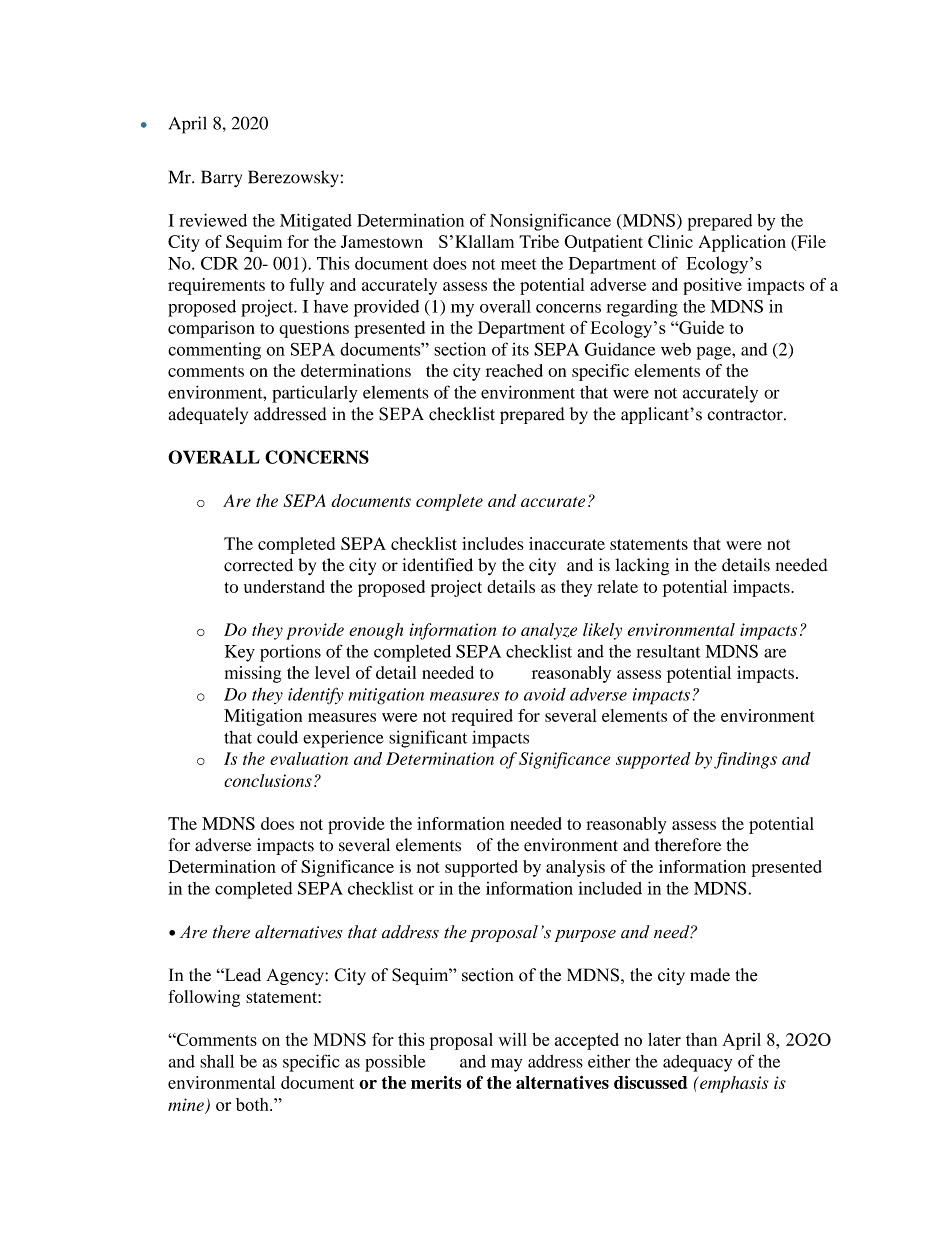 The image size is (952, 1233). Describe the element at coordinates (213, 220) in the document. I see `reviewed` at that location.
